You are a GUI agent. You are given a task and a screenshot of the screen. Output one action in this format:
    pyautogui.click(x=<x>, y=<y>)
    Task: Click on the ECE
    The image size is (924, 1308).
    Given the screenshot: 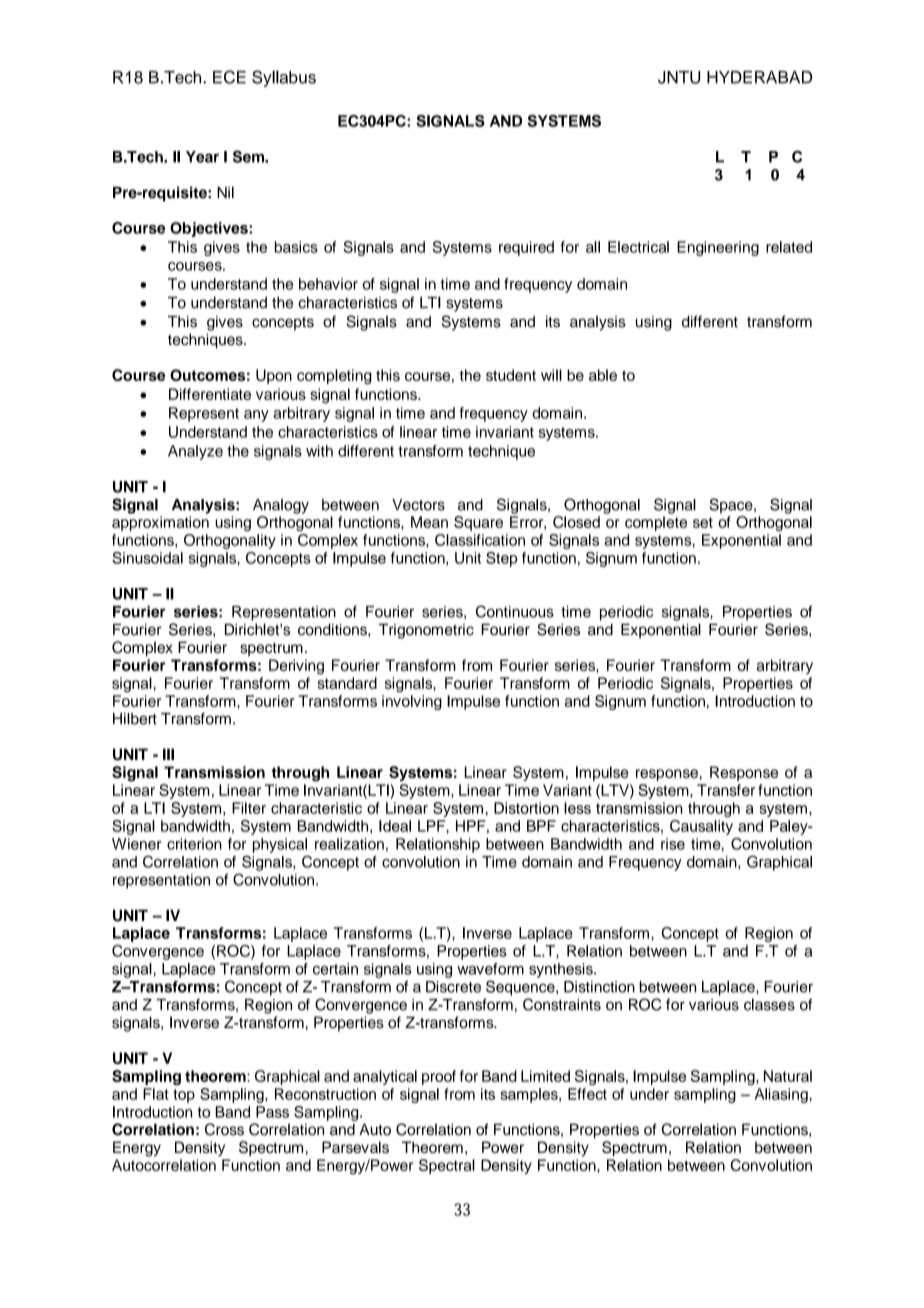 What is the action you would take?
    pyautogui.click(x=229, y=77)
